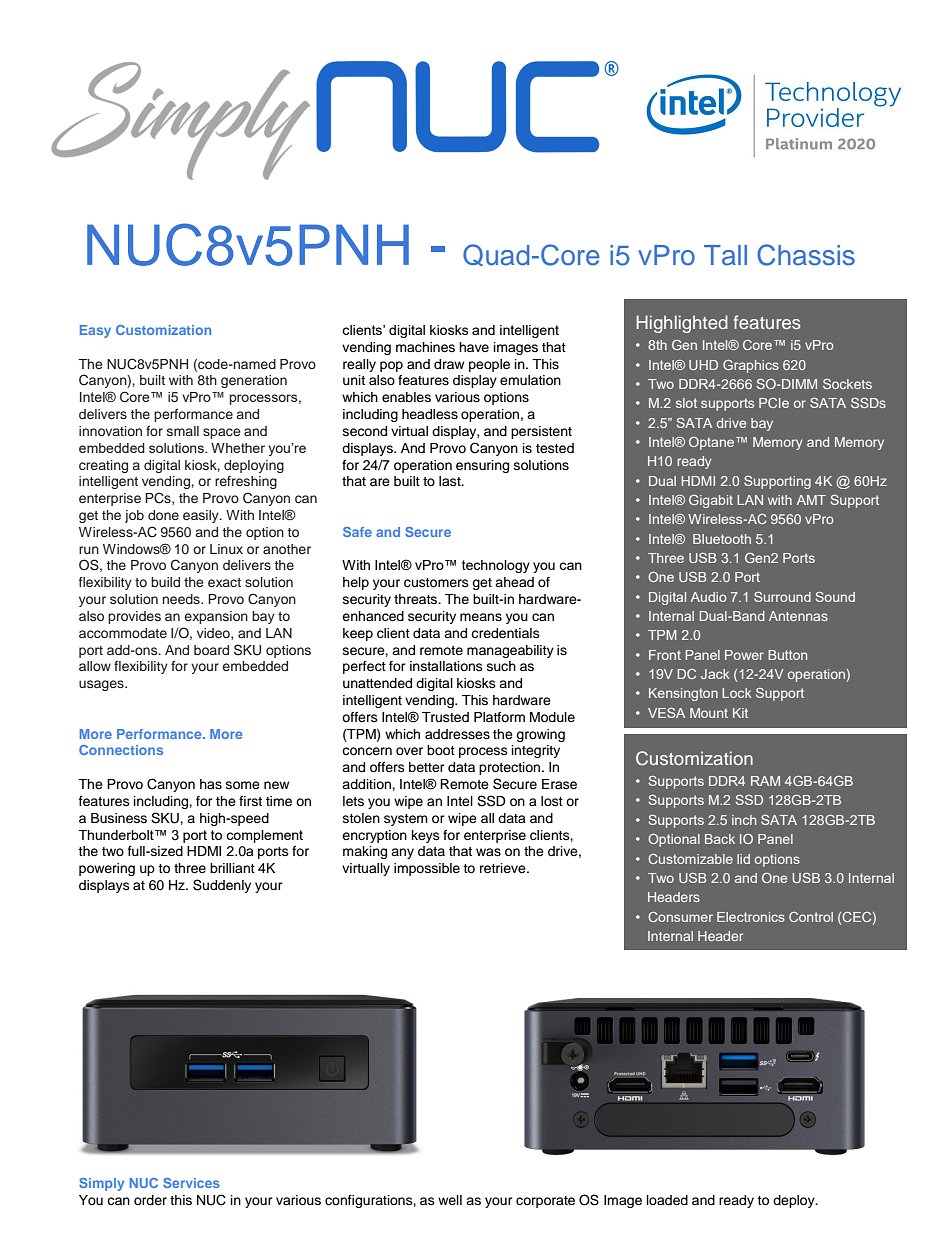 The image size is (952, 1233). What do you see at coordinates (457, 734) in the screenshot?
I see `addresses` at bounding box center [457, 734].
